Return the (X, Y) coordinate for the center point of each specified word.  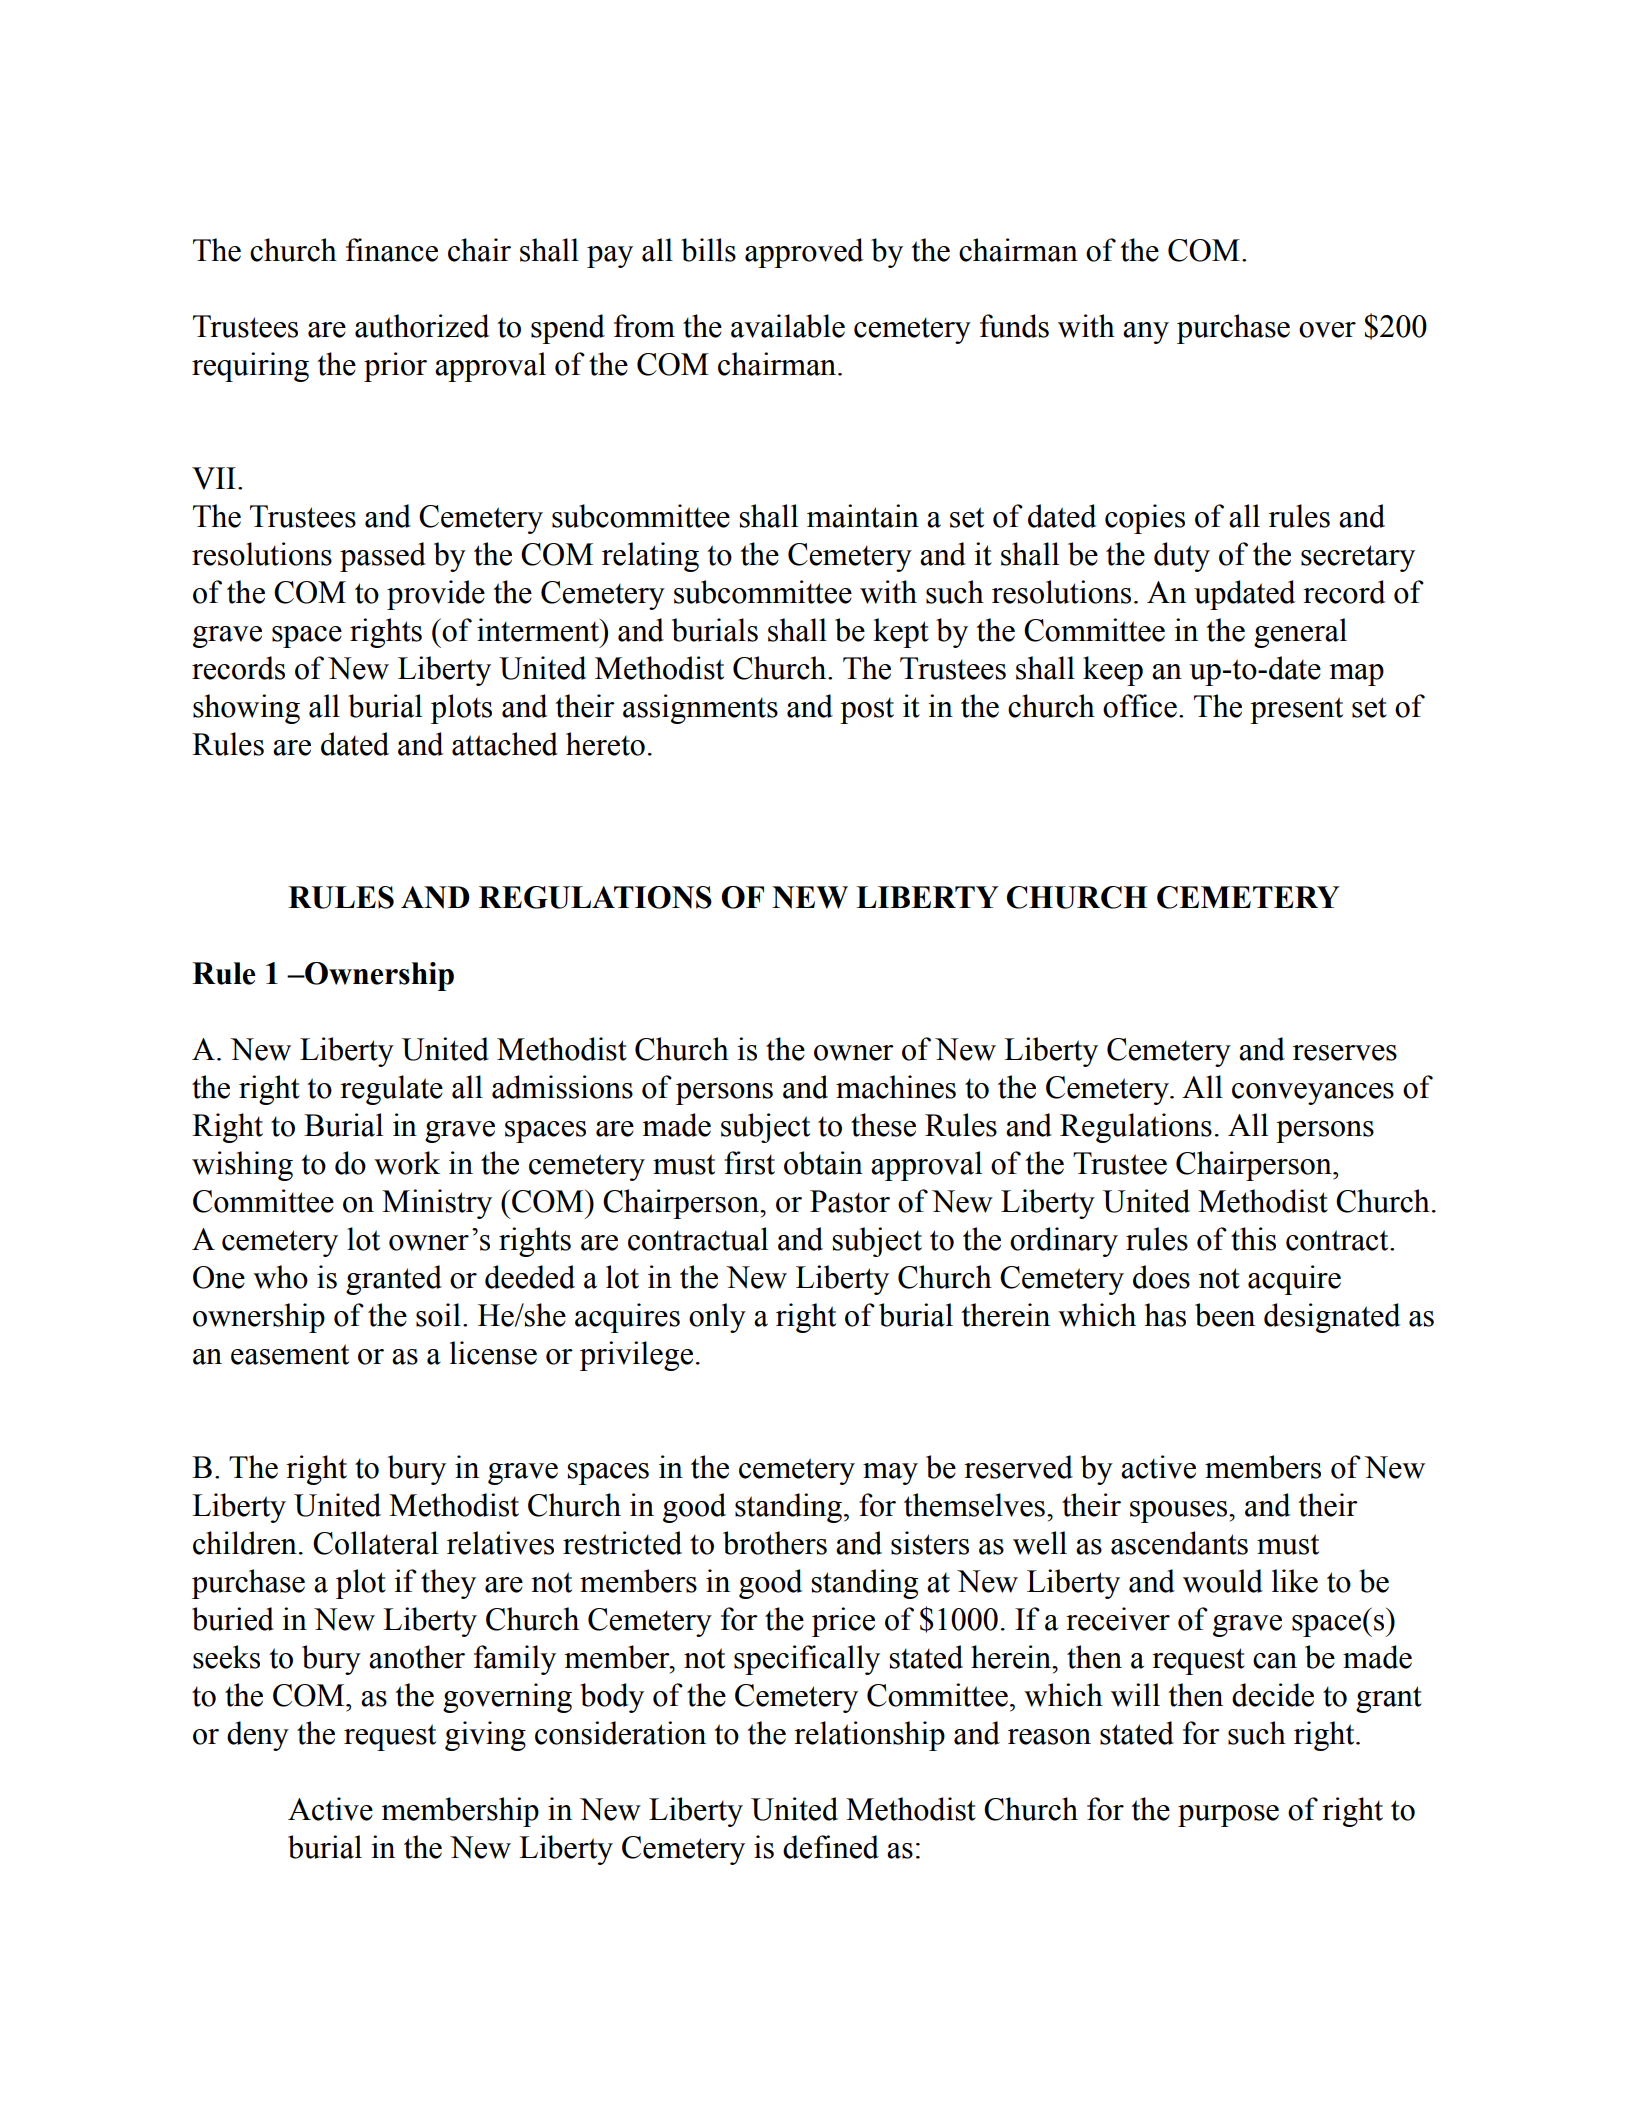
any (1146, 333)
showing (246, 709)
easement (290, 1354)
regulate (391, 1090)
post (867, 710)
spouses (1180, 1512)
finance (392, 250)
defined (831, 1847)
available (788, 326)
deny (258, 1736)
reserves (1345, 1053)
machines (896, 1087)
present (1296, 710)
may (890, 1474)
